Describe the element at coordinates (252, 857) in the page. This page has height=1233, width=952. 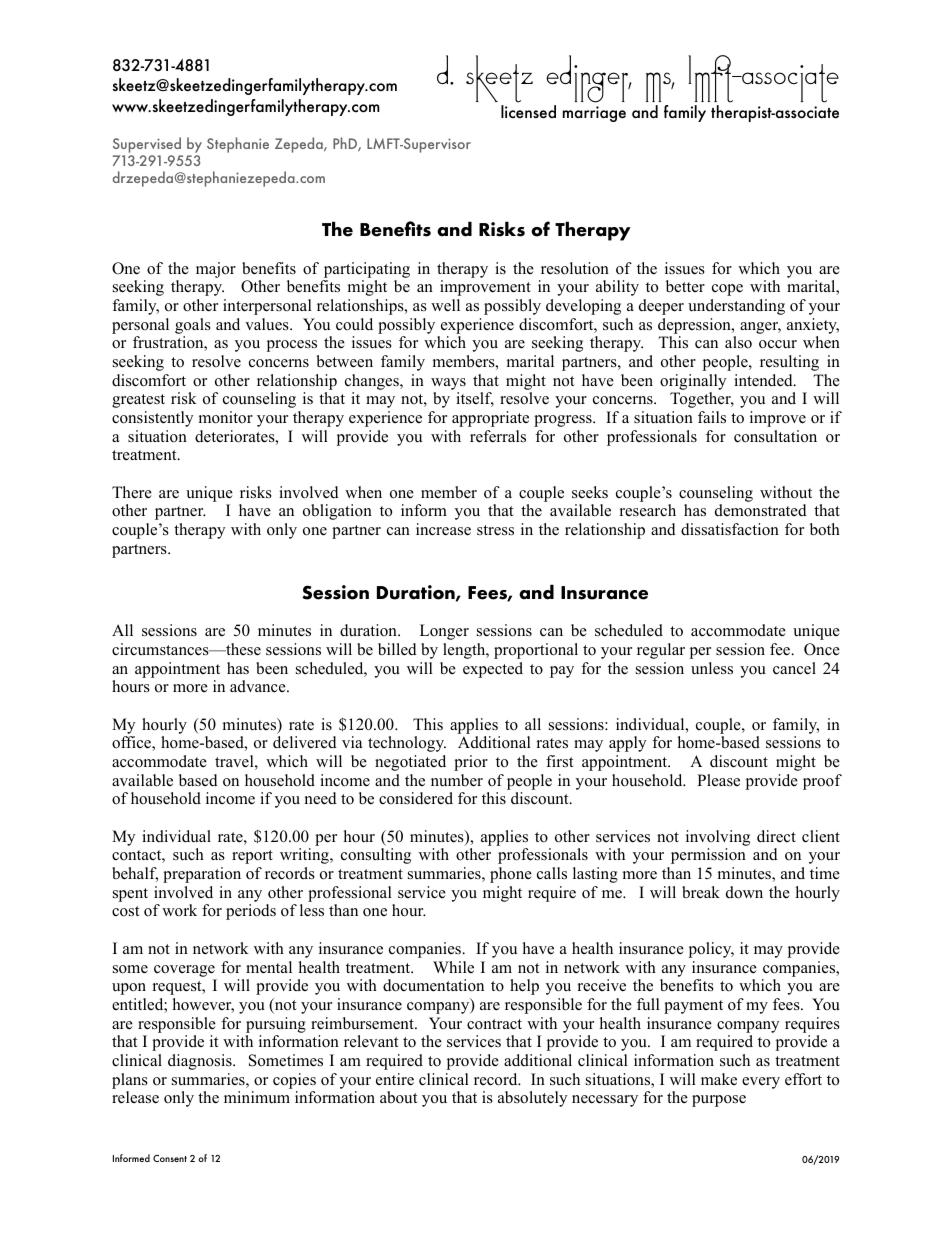
I see `report` at that location.
